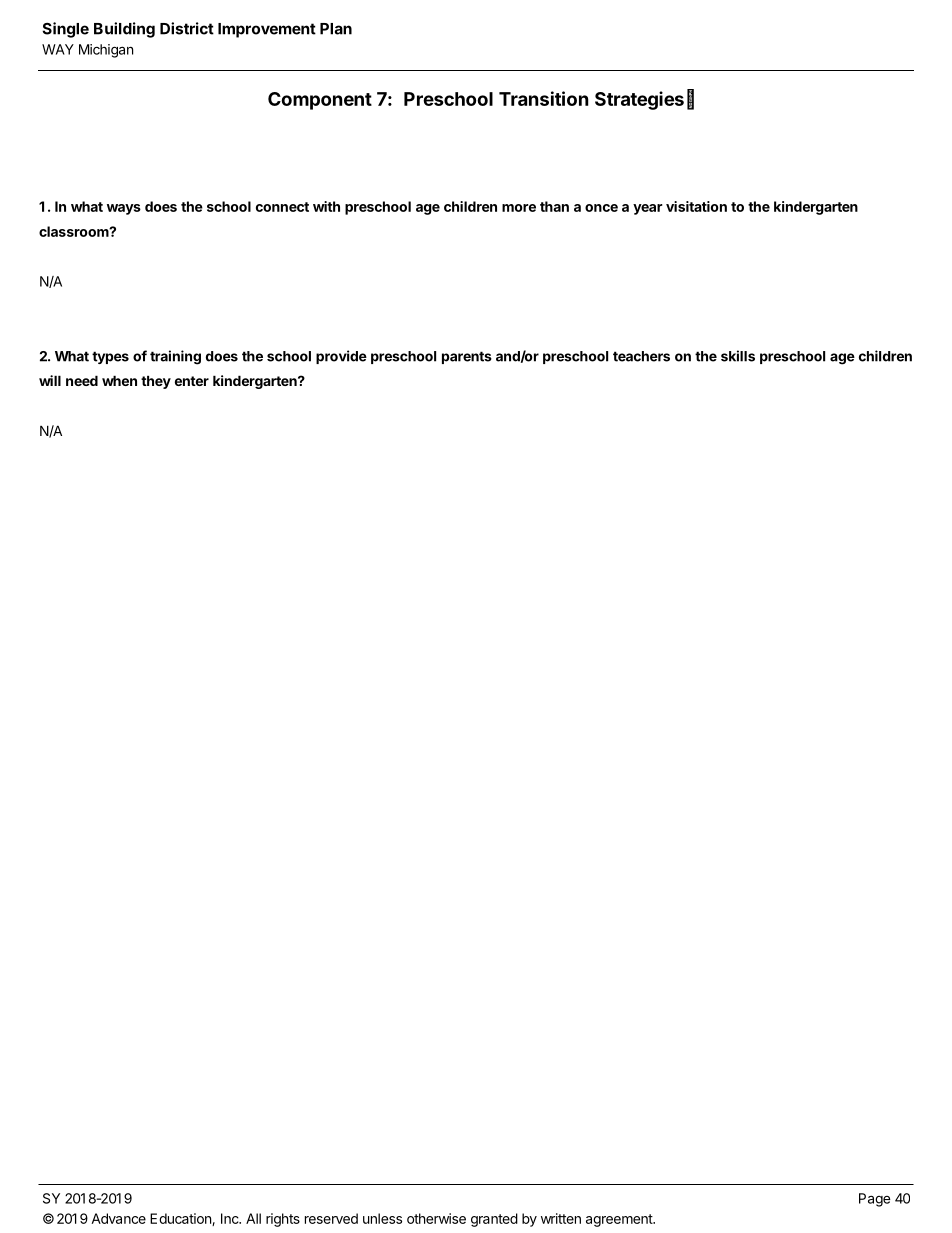 Image resolution: width=952 pixels, height=1233 pixels. Describe the element at coordinates (106, 51) in the screenshot. I see `Michigan` at that location.
